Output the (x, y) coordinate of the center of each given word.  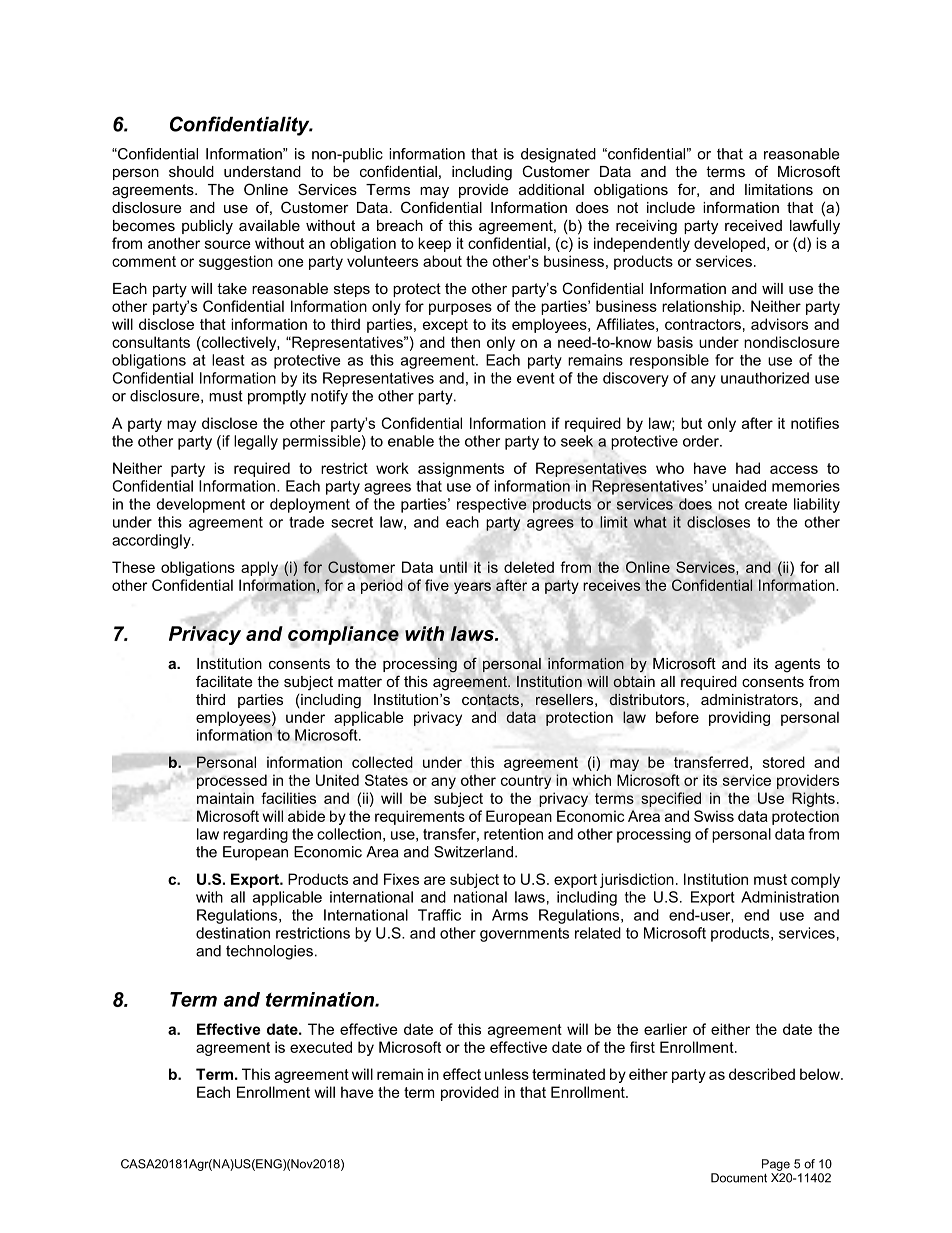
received (753, 225)
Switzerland (473, 852)
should (191, 171)
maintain (225, 798)
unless (507, 1074)
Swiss (714, 816)
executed (321, 1047)
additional (551, 189)
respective (492, 505)
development (200, 505)
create (766, 504)
